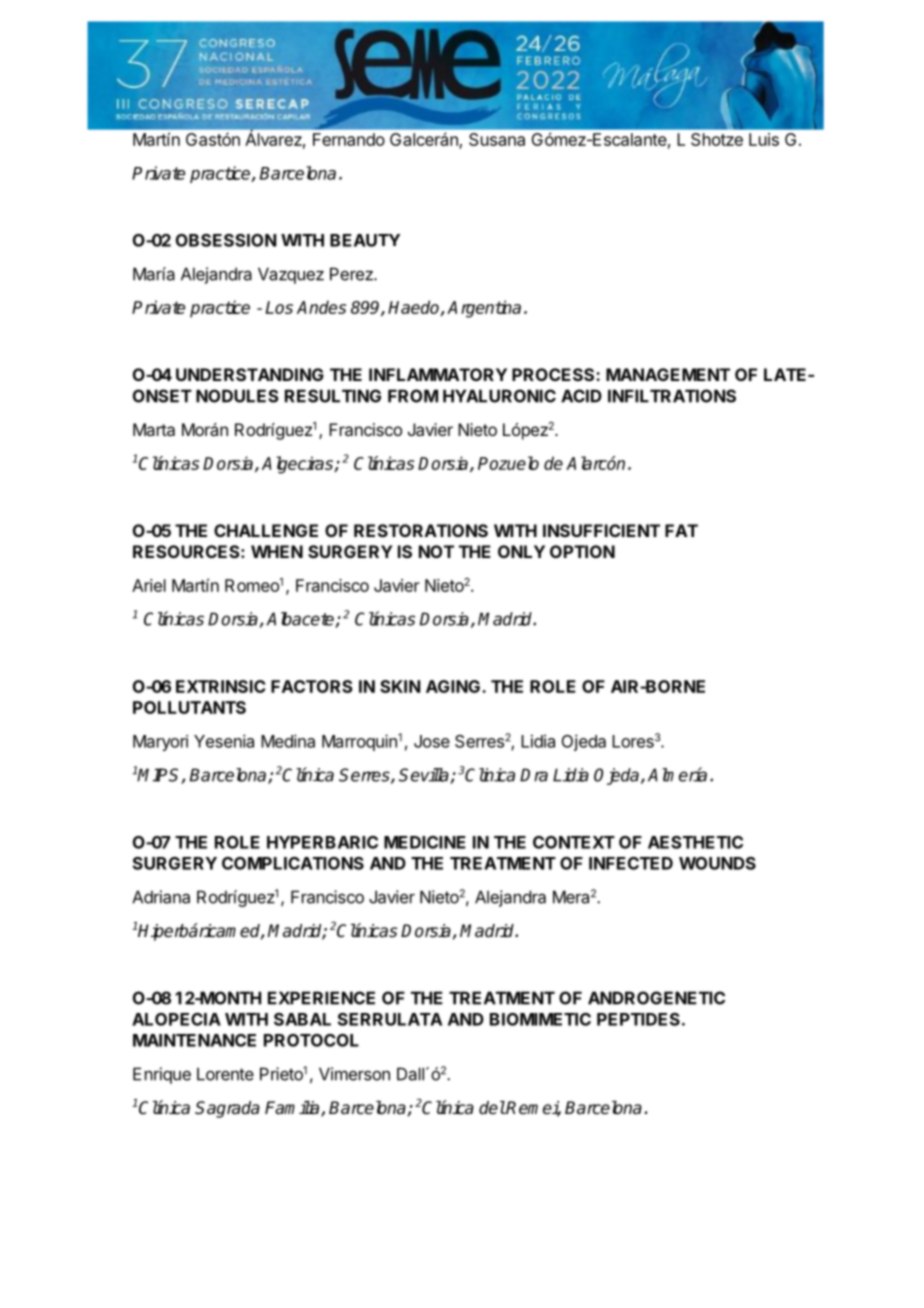 This screenshot has height=1308, width=924. Describe the element at coordinates (681, 530) in the screenshot. I see `FAT` at that location.
